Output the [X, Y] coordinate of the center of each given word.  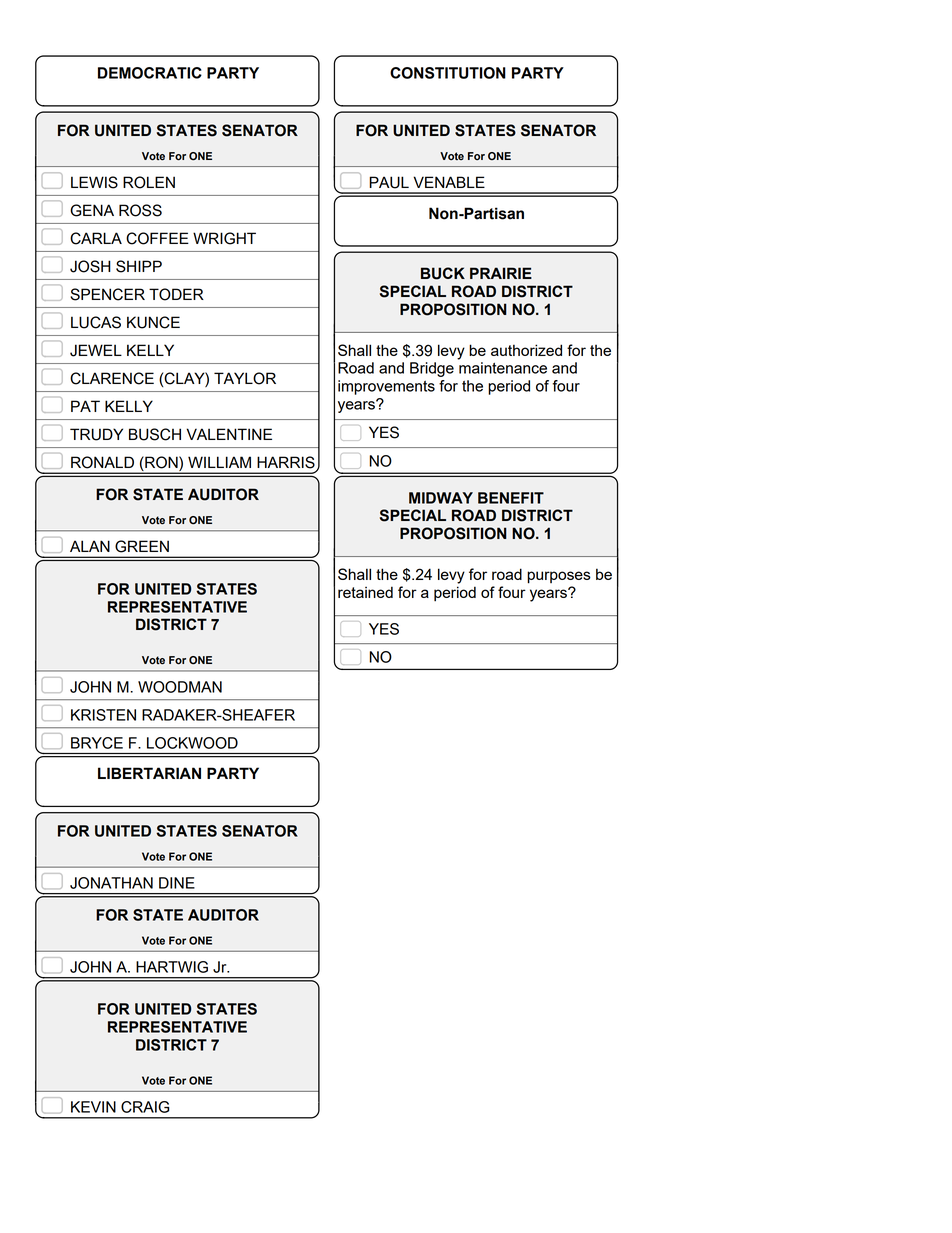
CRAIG [145, 1107]
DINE [177, 883]
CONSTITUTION [448, 73]
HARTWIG [172, 967]
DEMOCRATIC [150, 73]
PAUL [389, 182]
